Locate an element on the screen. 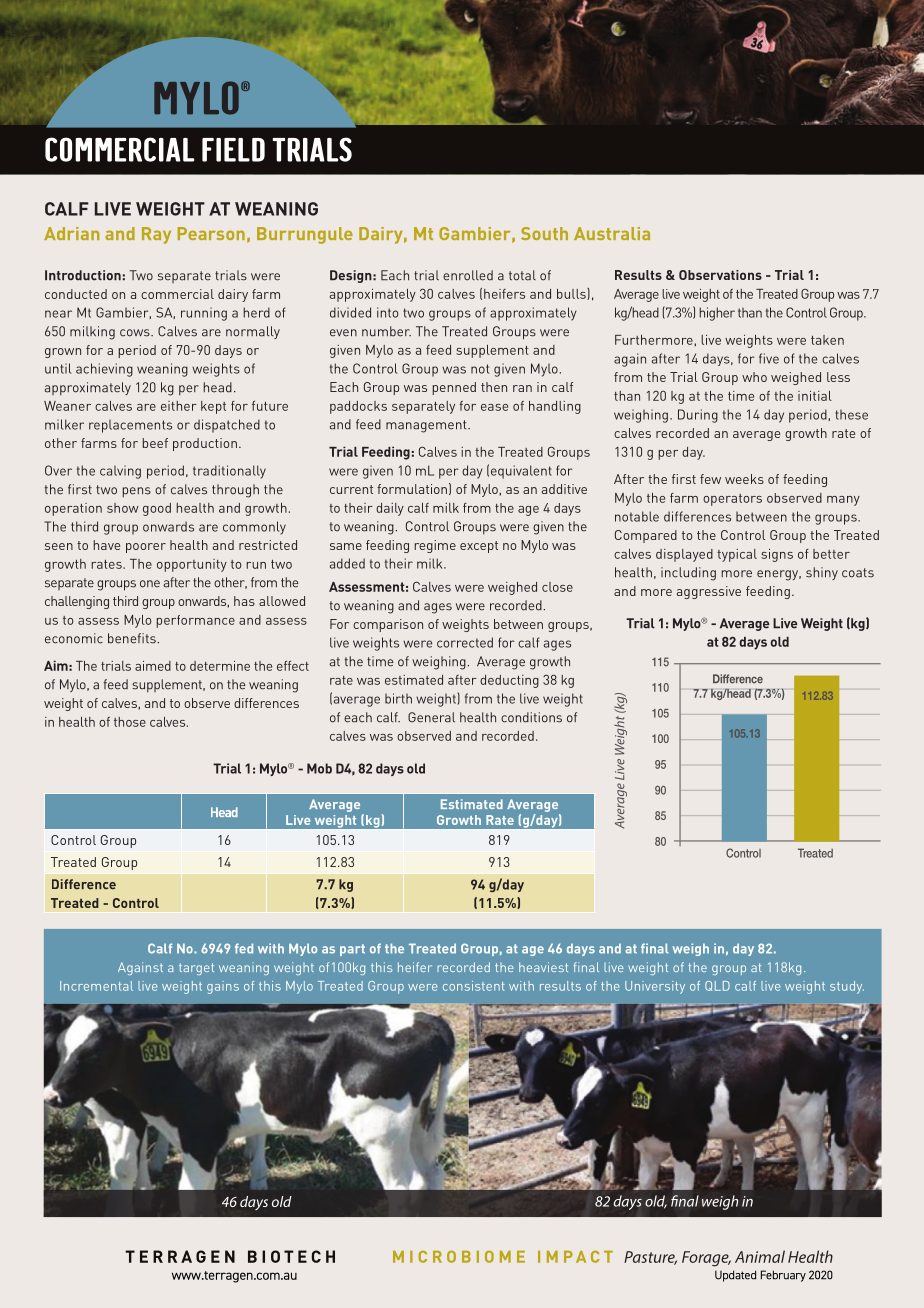 The image size is (924, 1308). beef is located at coordinates (155, 443).
